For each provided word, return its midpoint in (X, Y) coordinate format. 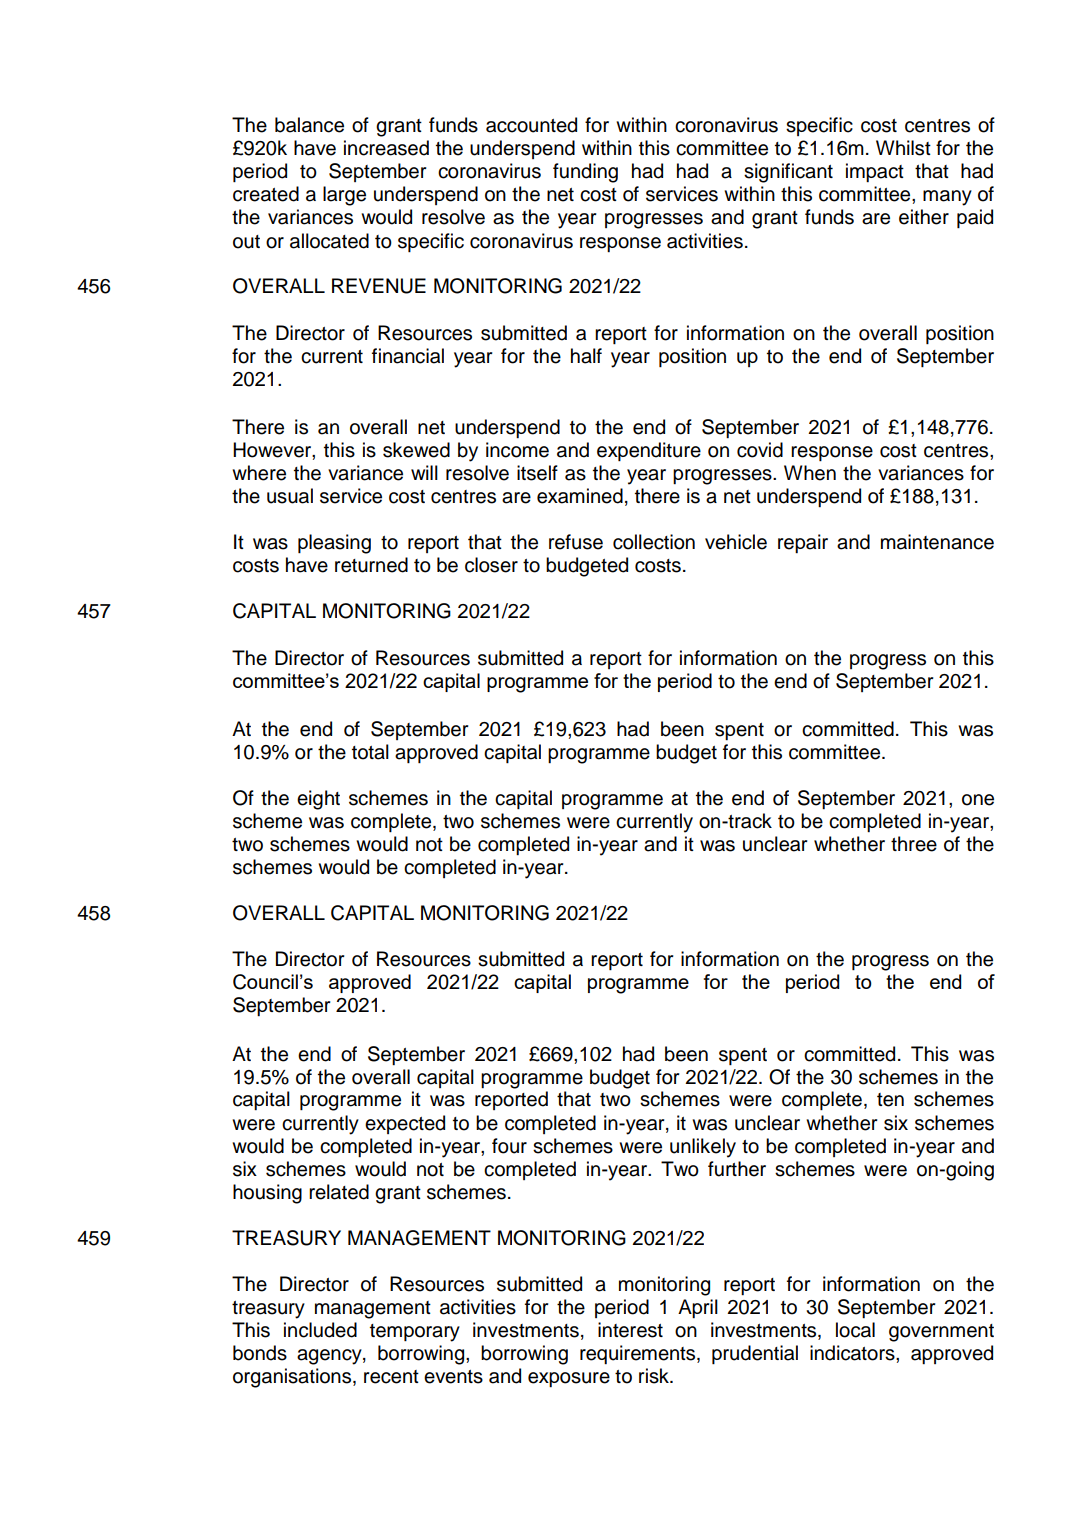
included (320, 1330)
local (855, 1330)
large (344, 196)
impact (875, 172)
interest (630, 1330)
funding (585, 173)
